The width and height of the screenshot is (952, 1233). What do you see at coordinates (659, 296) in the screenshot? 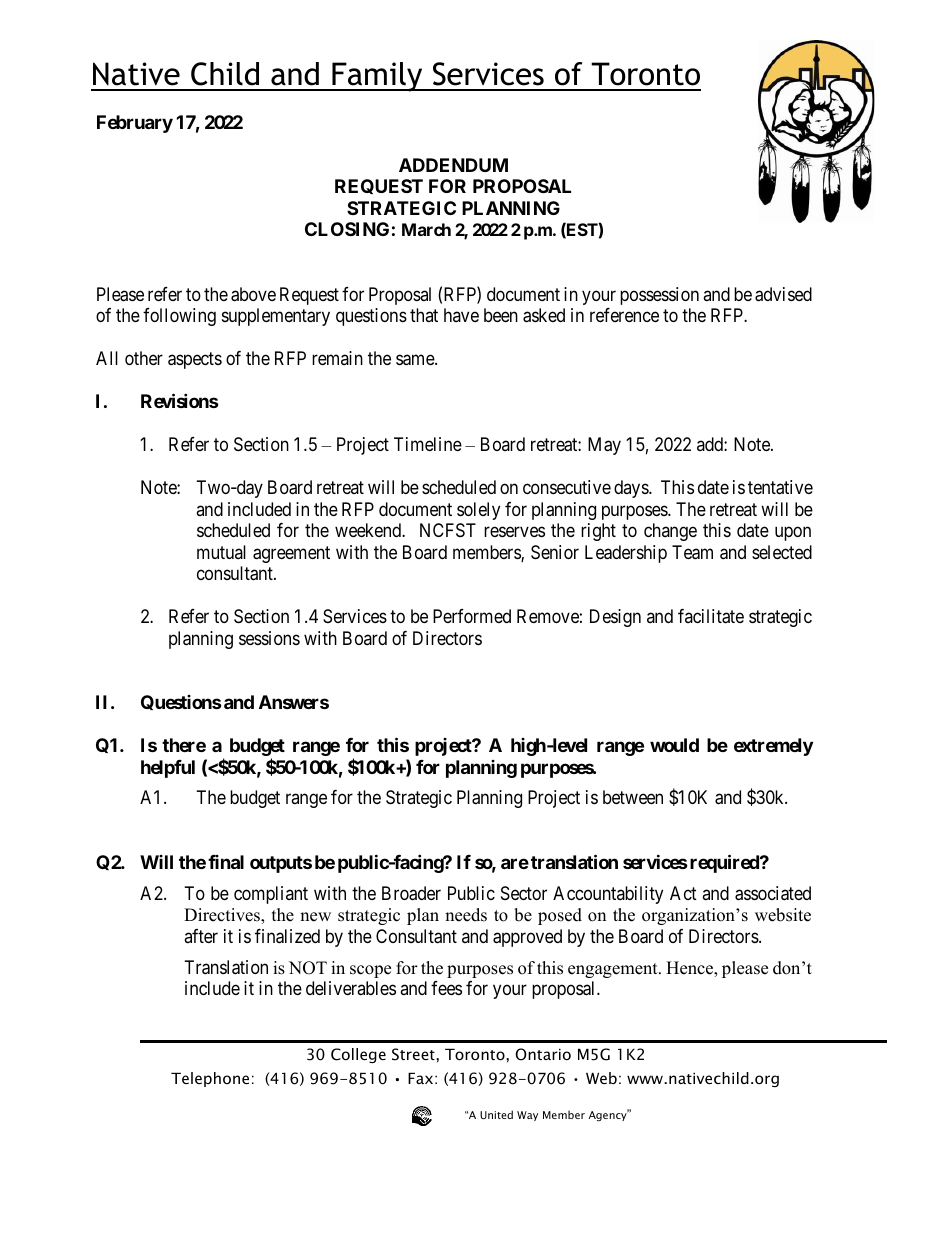
I see `possession` at bounding box center [659, 296].
